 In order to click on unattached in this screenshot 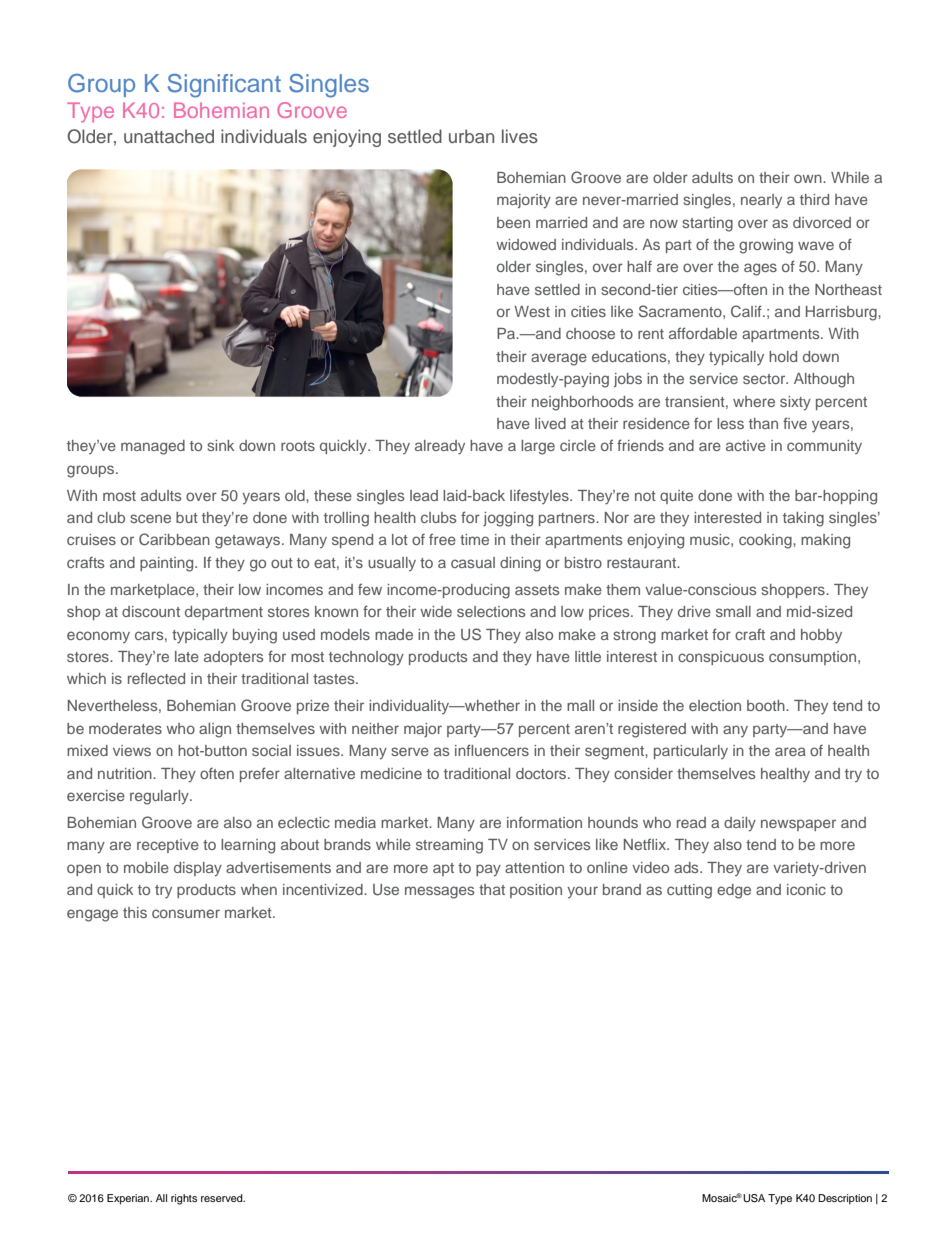, I will do `click(169, 136)`.
